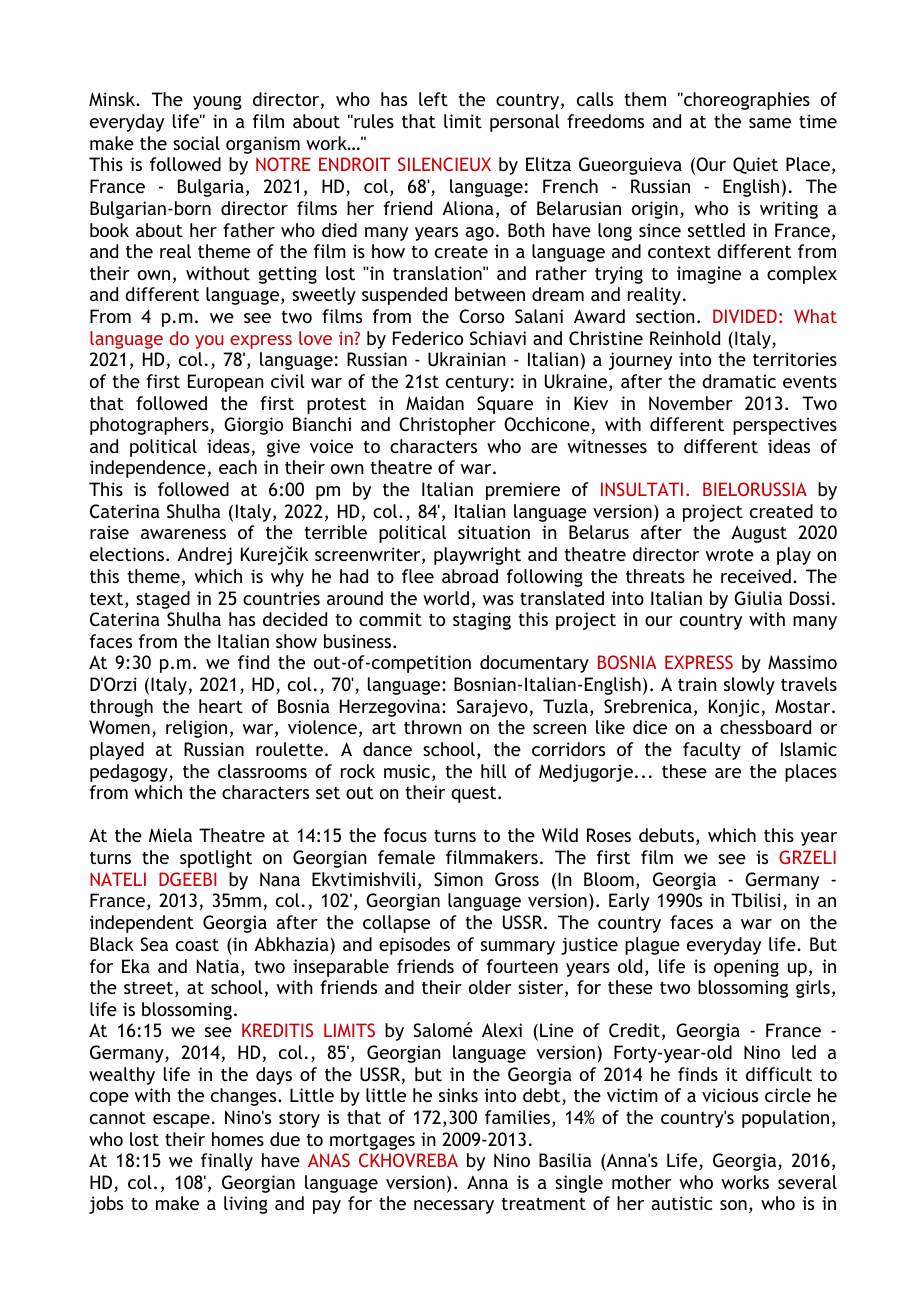 The image size is (924, 1308). Describe the element at coordinates (770, 123) in the page. I see `same` at that location.
